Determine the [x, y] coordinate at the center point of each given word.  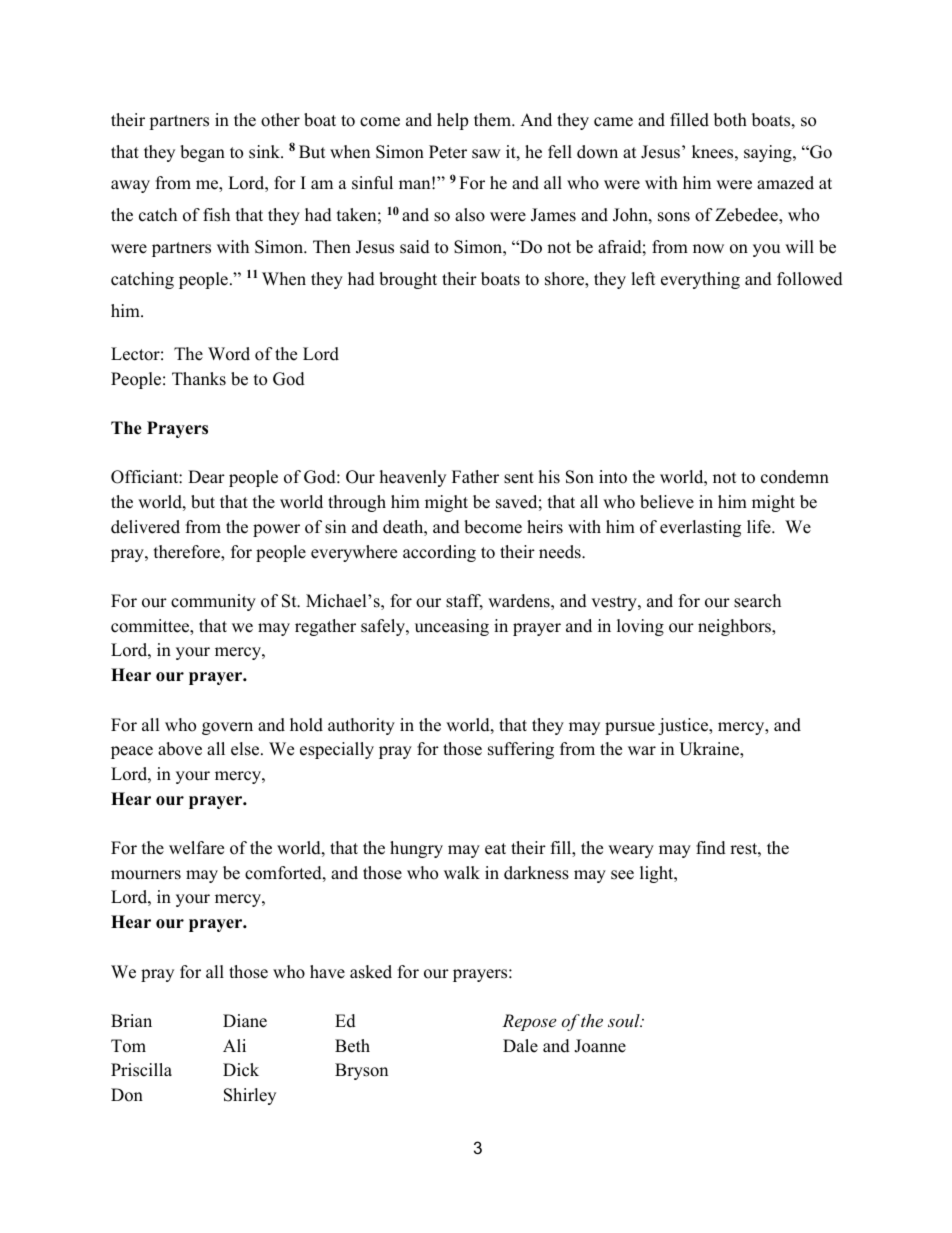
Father [475, 477]
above [180, 749]
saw [486, 154]
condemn [795, 477]
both [730, 120]
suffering [521, 750]
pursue [630, 728]
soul [625, 1020]
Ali [234, 1045]
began [202, 153]
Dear [206, 477]
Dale [520, 1046]
